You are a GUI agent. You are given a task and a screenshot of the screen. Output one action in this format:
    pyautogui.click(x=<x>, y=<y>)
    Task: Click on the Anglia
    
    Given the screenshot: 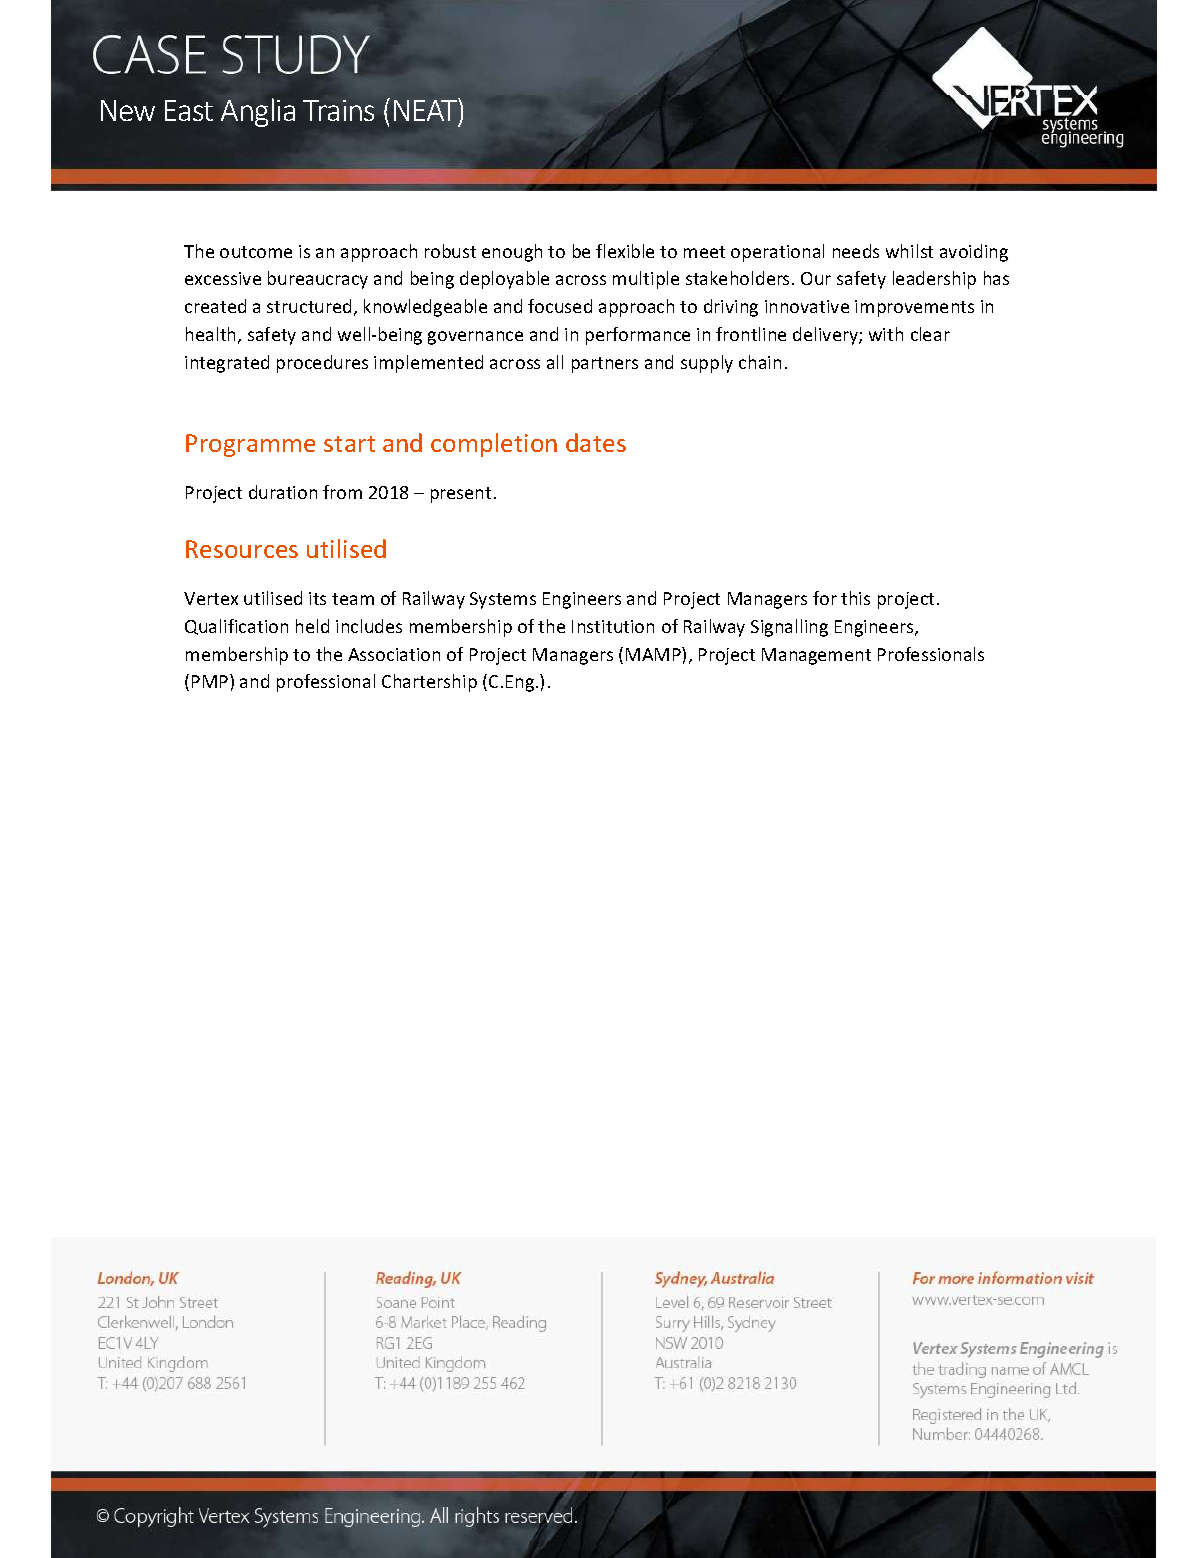 What is the action you would take?
    pyautogui.click(x=258, y=112)
